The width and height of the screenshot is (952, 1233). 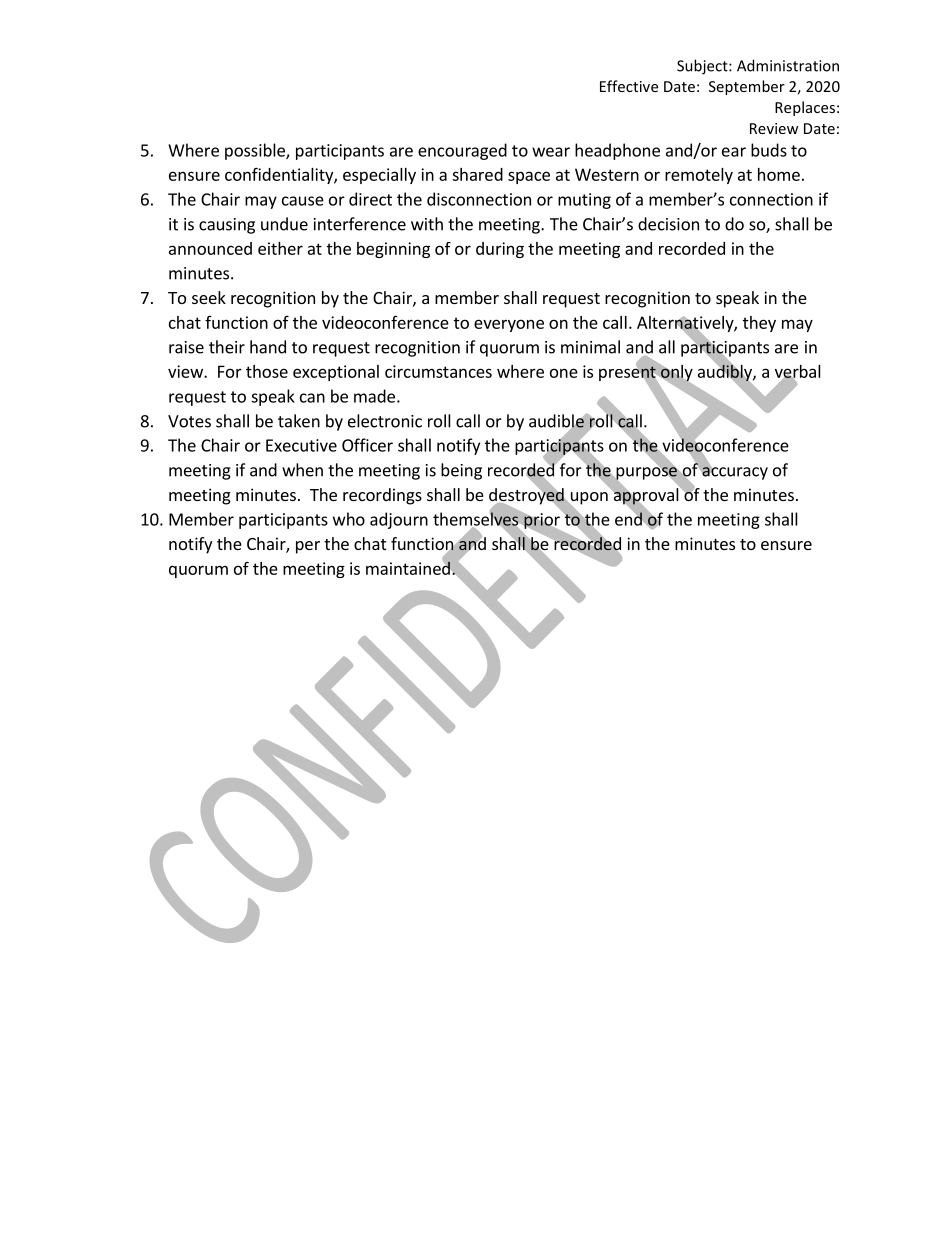 I want to click on cause, so click(x=303, y=201).
